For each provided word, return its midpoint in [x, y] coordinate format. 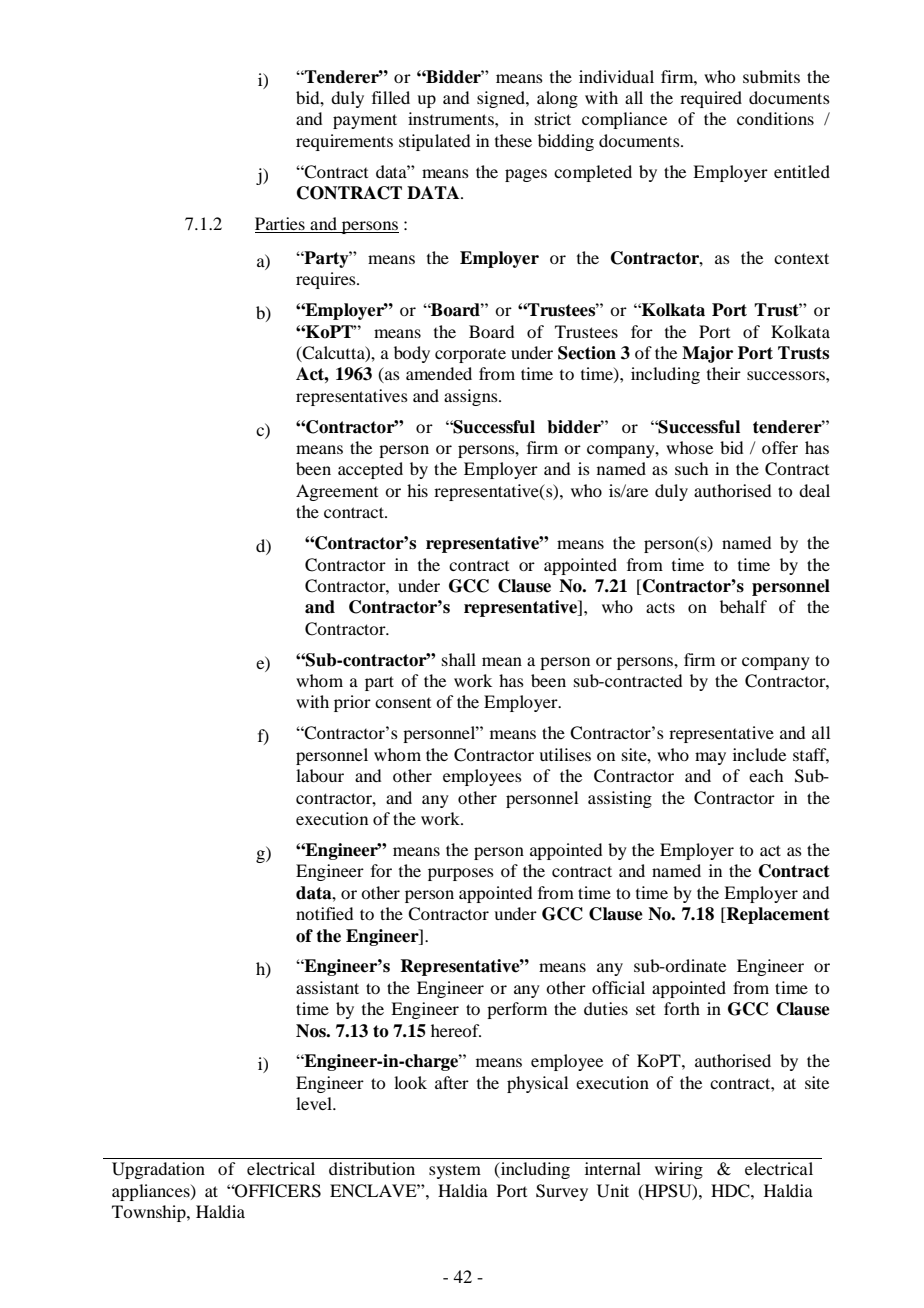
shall [459, 659]
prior [352, 703]
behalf [743, 606]
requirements [344, 142]
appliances [152, 1192]
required [711, 99]
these [513, 140]
